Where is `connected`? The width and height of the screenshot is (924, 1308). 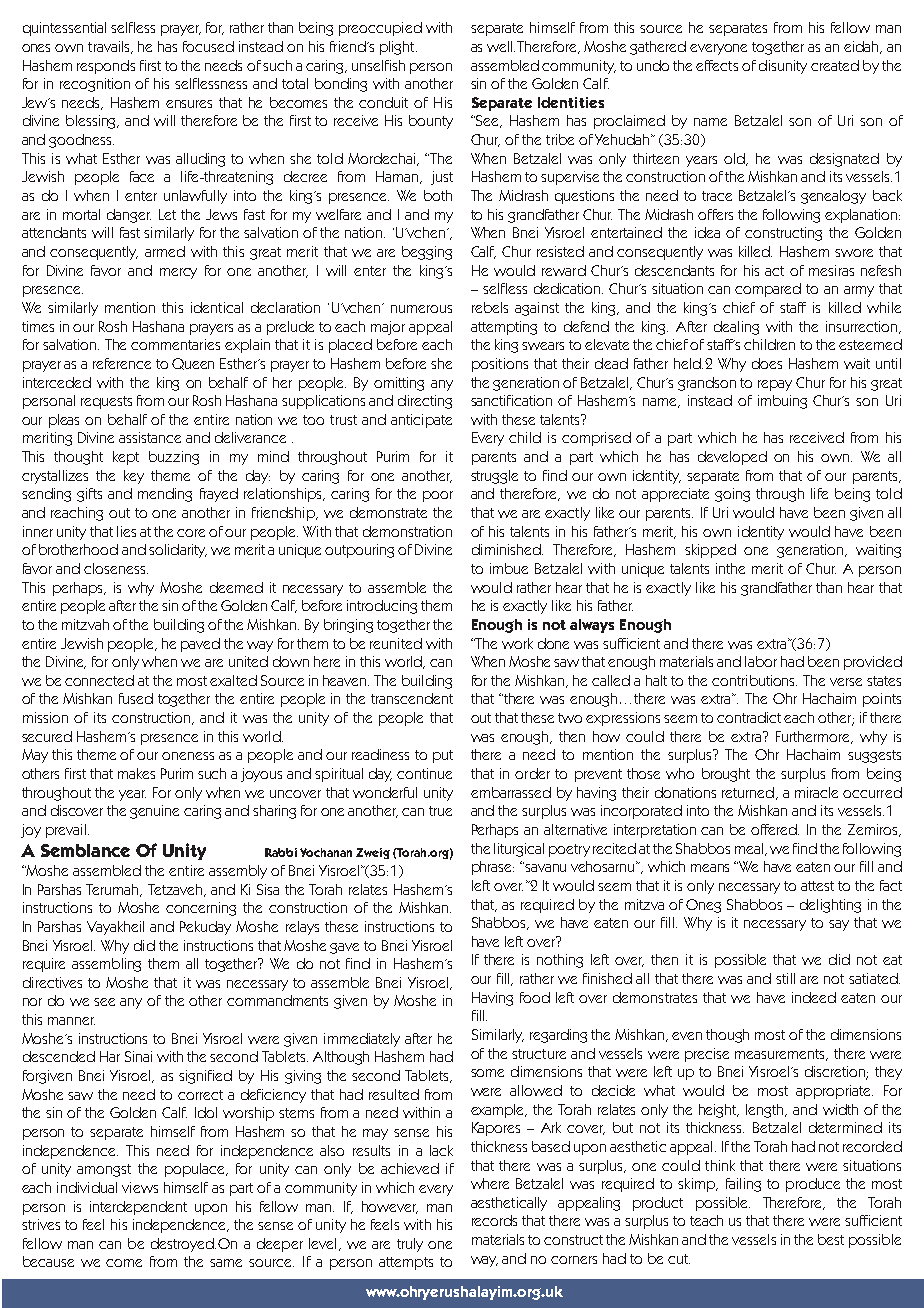 connected is located at coordinates (99, 680).
